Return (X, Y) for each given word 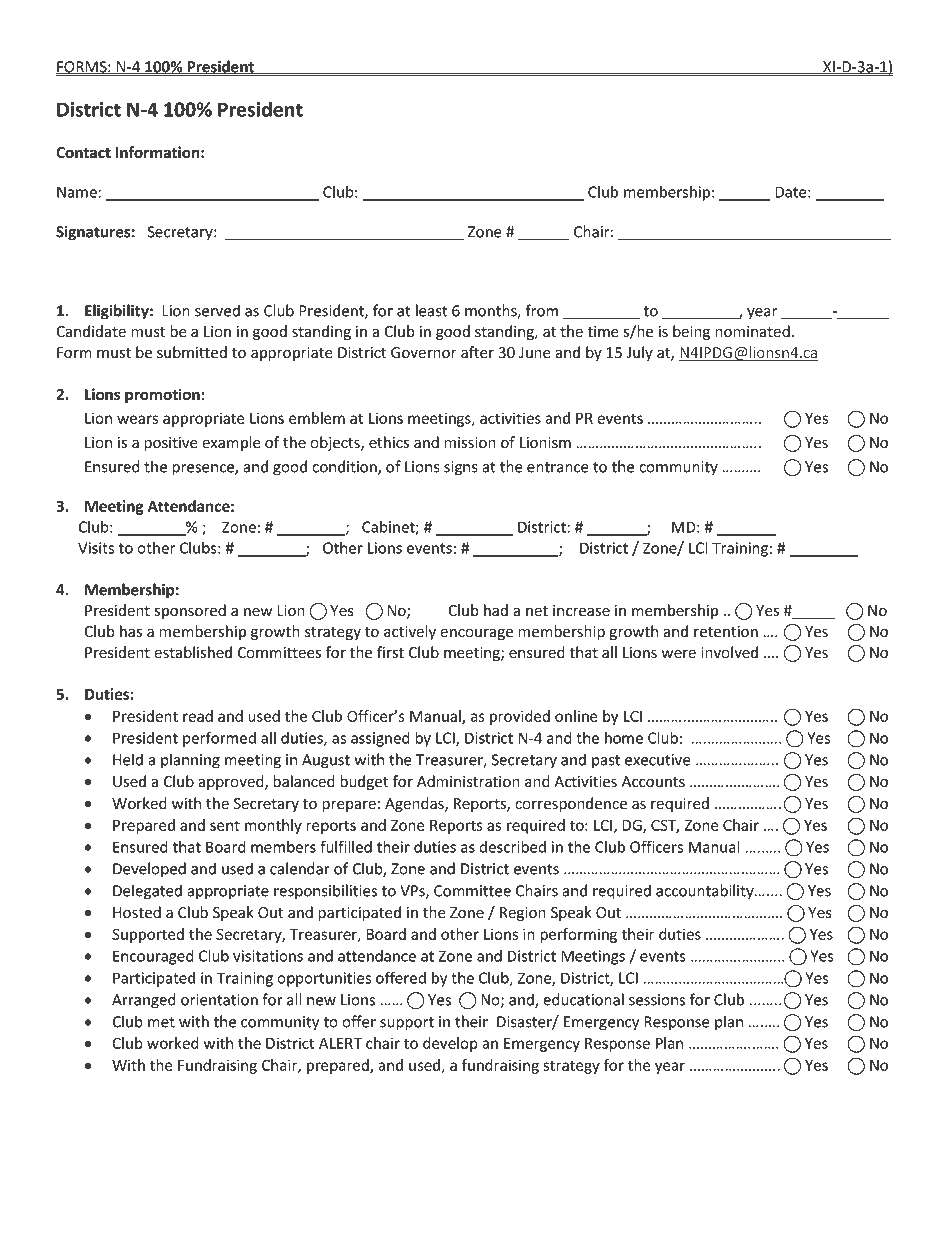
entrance (558, 467)
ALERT (340, 1043)
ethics (389, 442)
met (161, 1022)
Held (128, 759)
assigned (380, 739)
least (432, 310)
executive (658, 760)
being (691, 332)
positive (171, 444)
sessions (657, 1000)
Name (78, 192)
